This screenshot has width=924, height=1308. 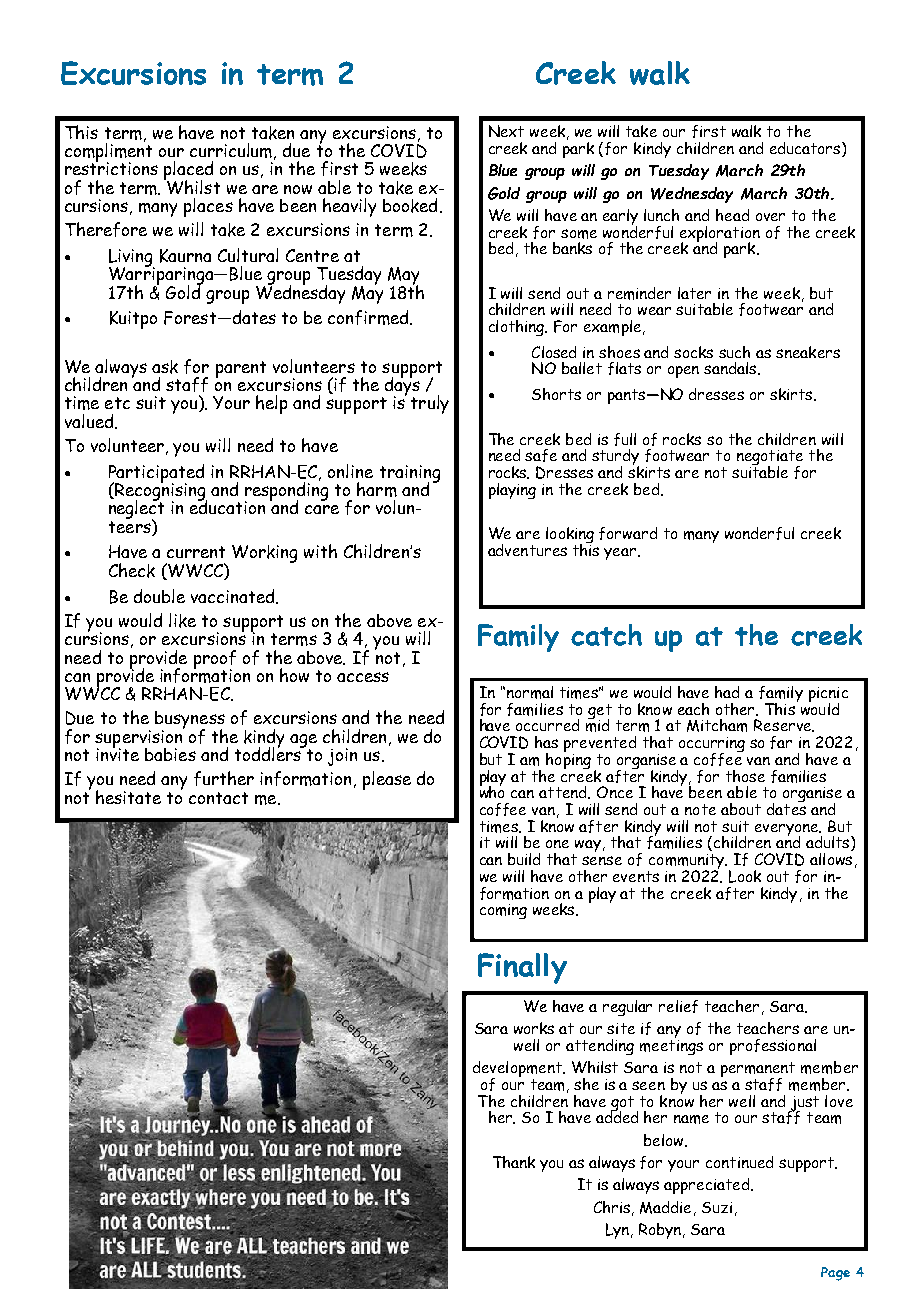 I want to click on truly, so click(x=430, y=404).
